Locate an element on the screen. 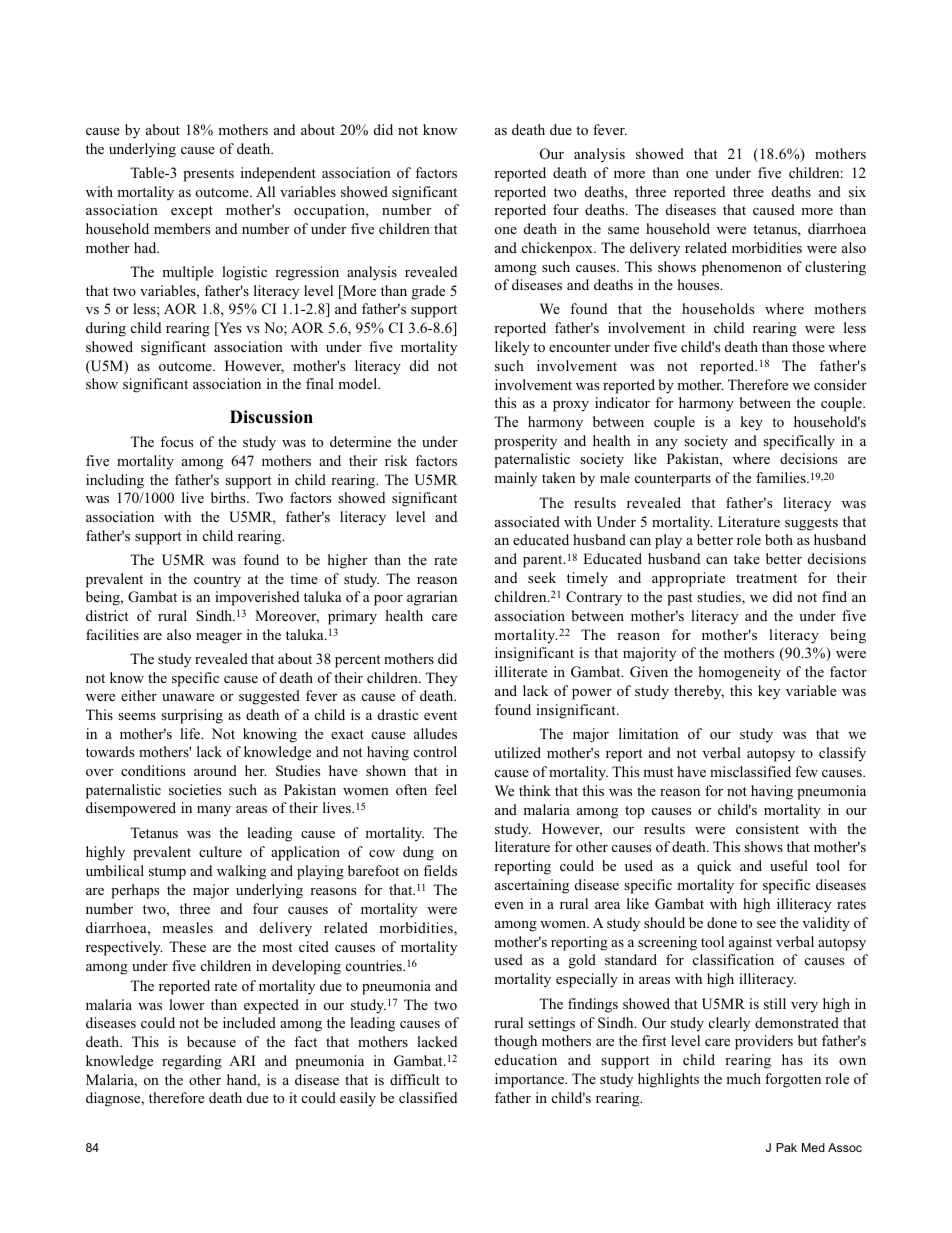 The height and width of the screenshot is (1233, 952). against is located at coordinates (750, 943).
